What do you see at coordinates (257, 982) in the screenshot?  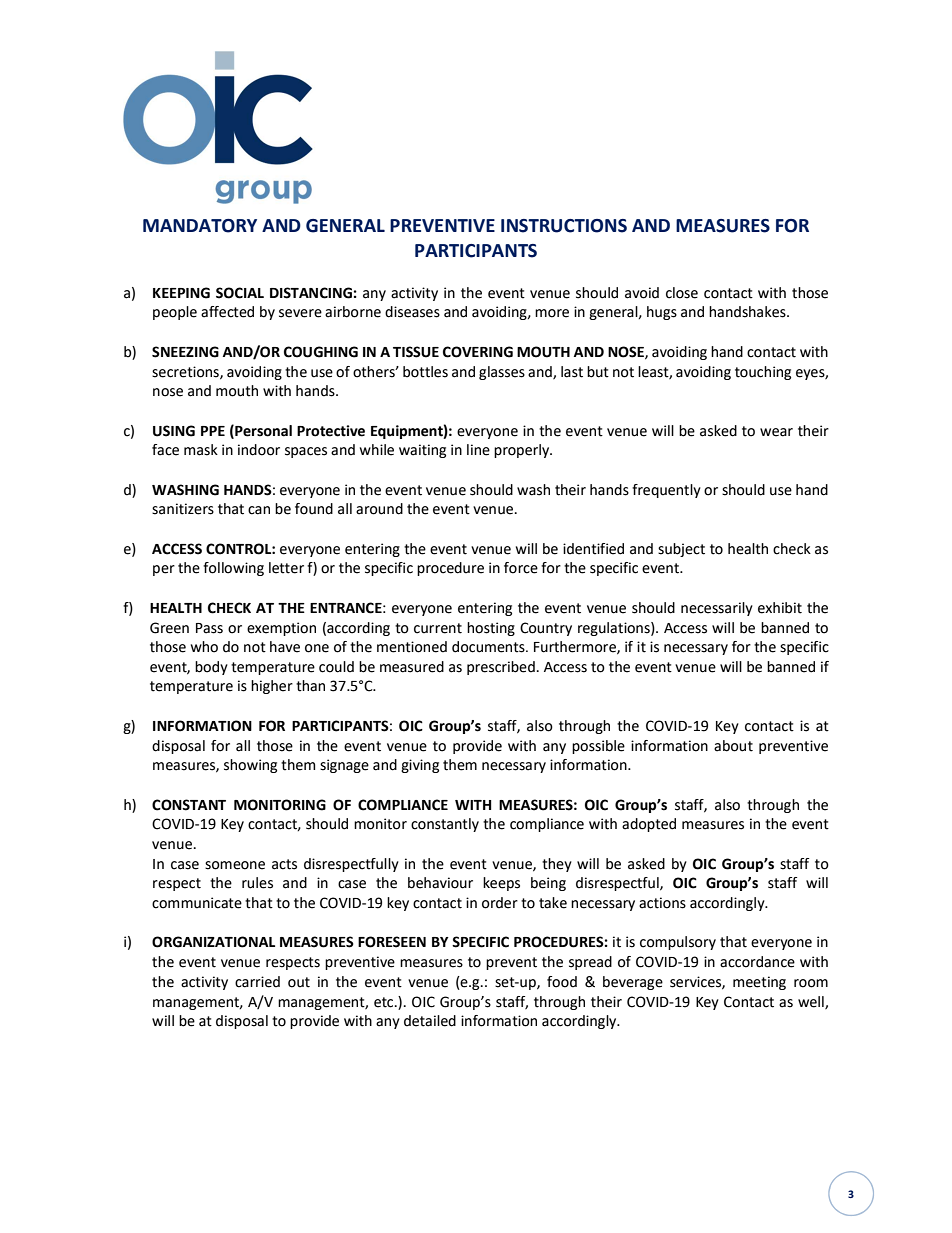 I see `carried` at bounding box center [257, 982].
